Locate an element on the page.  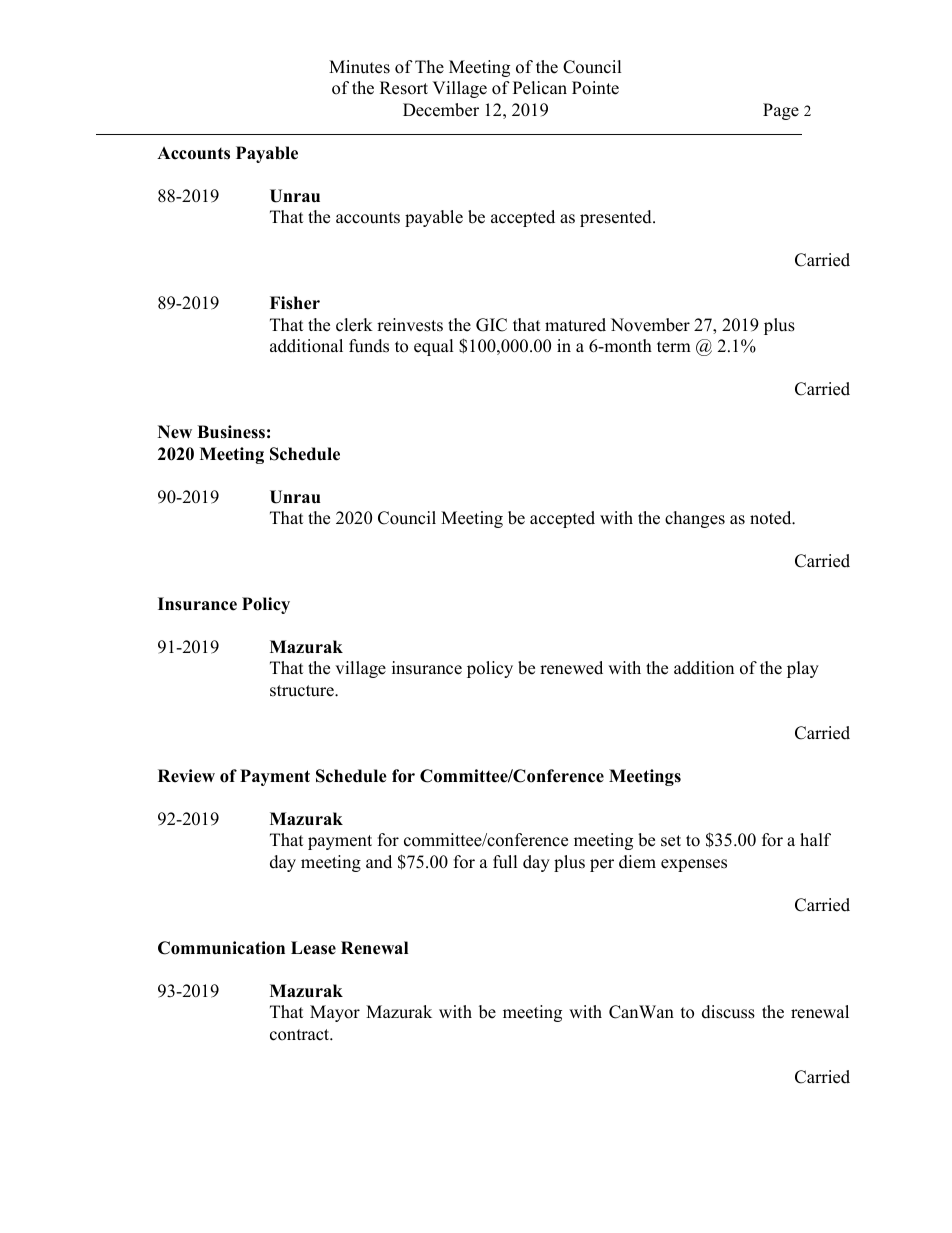
Minutes is located at coordinates (359, 67).
